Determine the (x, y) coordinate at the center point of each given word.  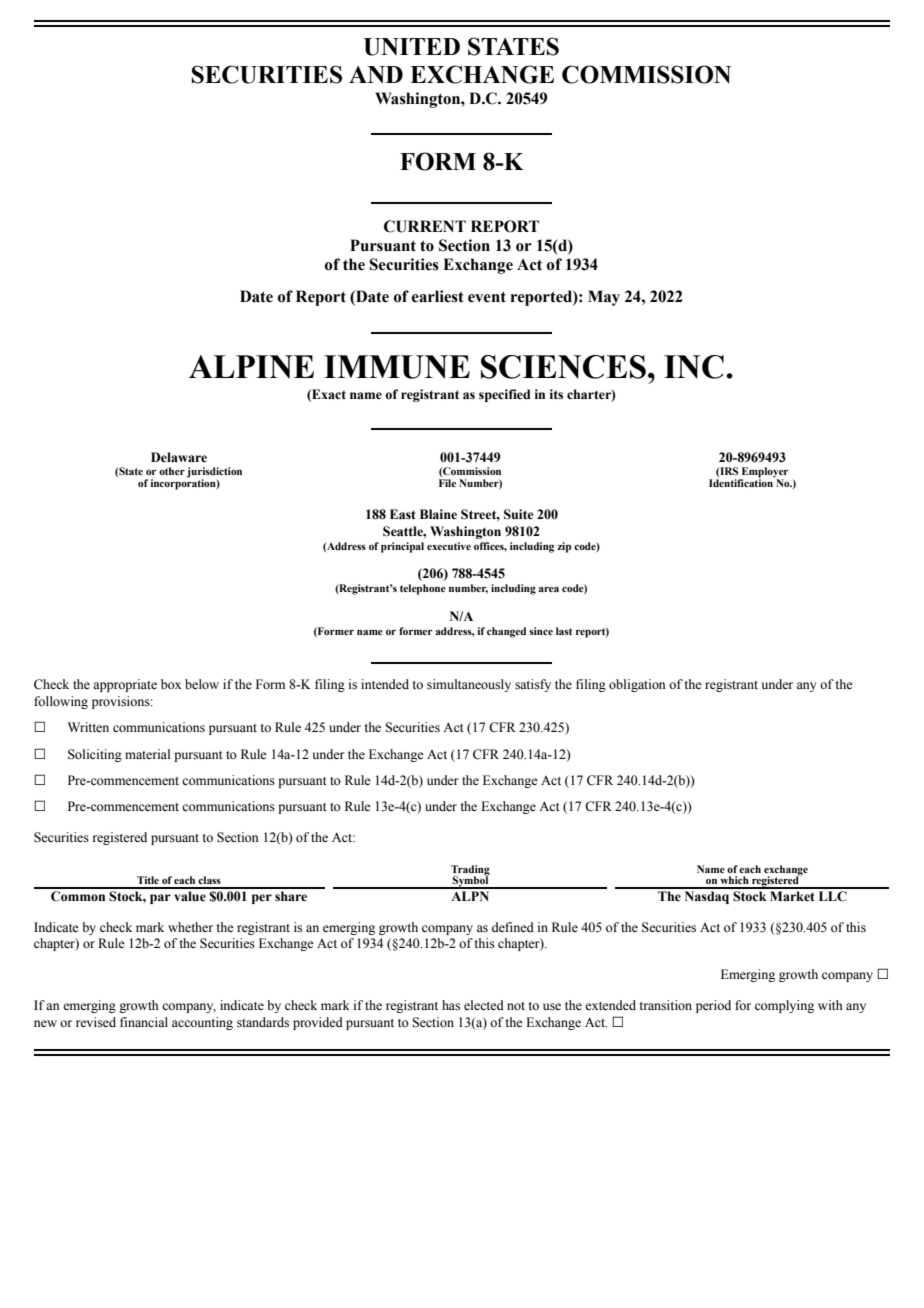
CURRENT (425, 226)
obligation (637, 685)
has (451, 1005)
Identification (742, 482)
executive (449, 546)
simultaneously (469, 685)
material (147, 754)
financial (144, 1022)
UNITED (412, 47)
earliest (438, 296)
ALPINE (251, 367)
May (604, 298)
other (172, 471)
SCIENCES (563, 367)
